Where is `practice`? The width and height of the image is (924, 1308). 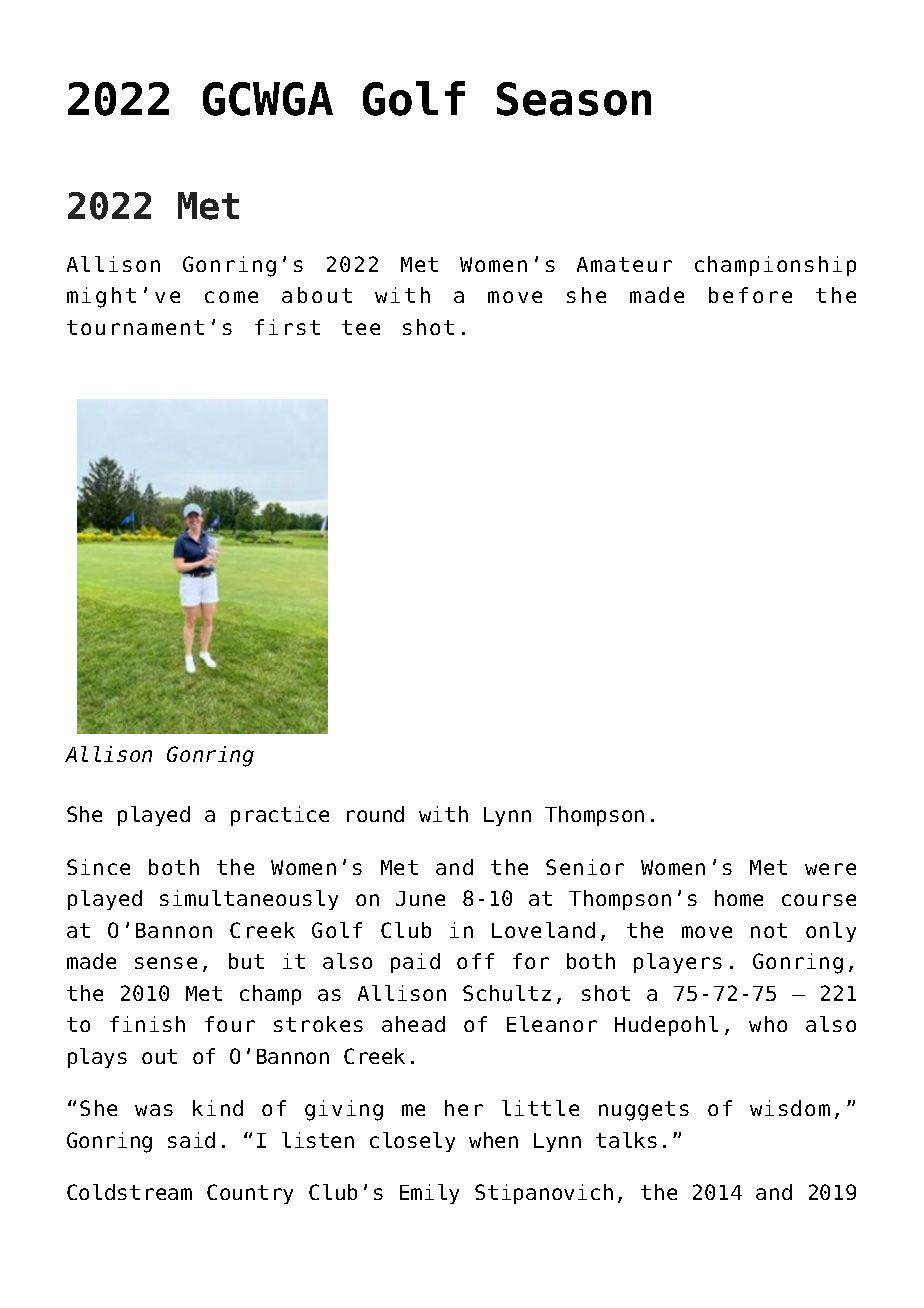 practice is located at coordinates (280, 816).
